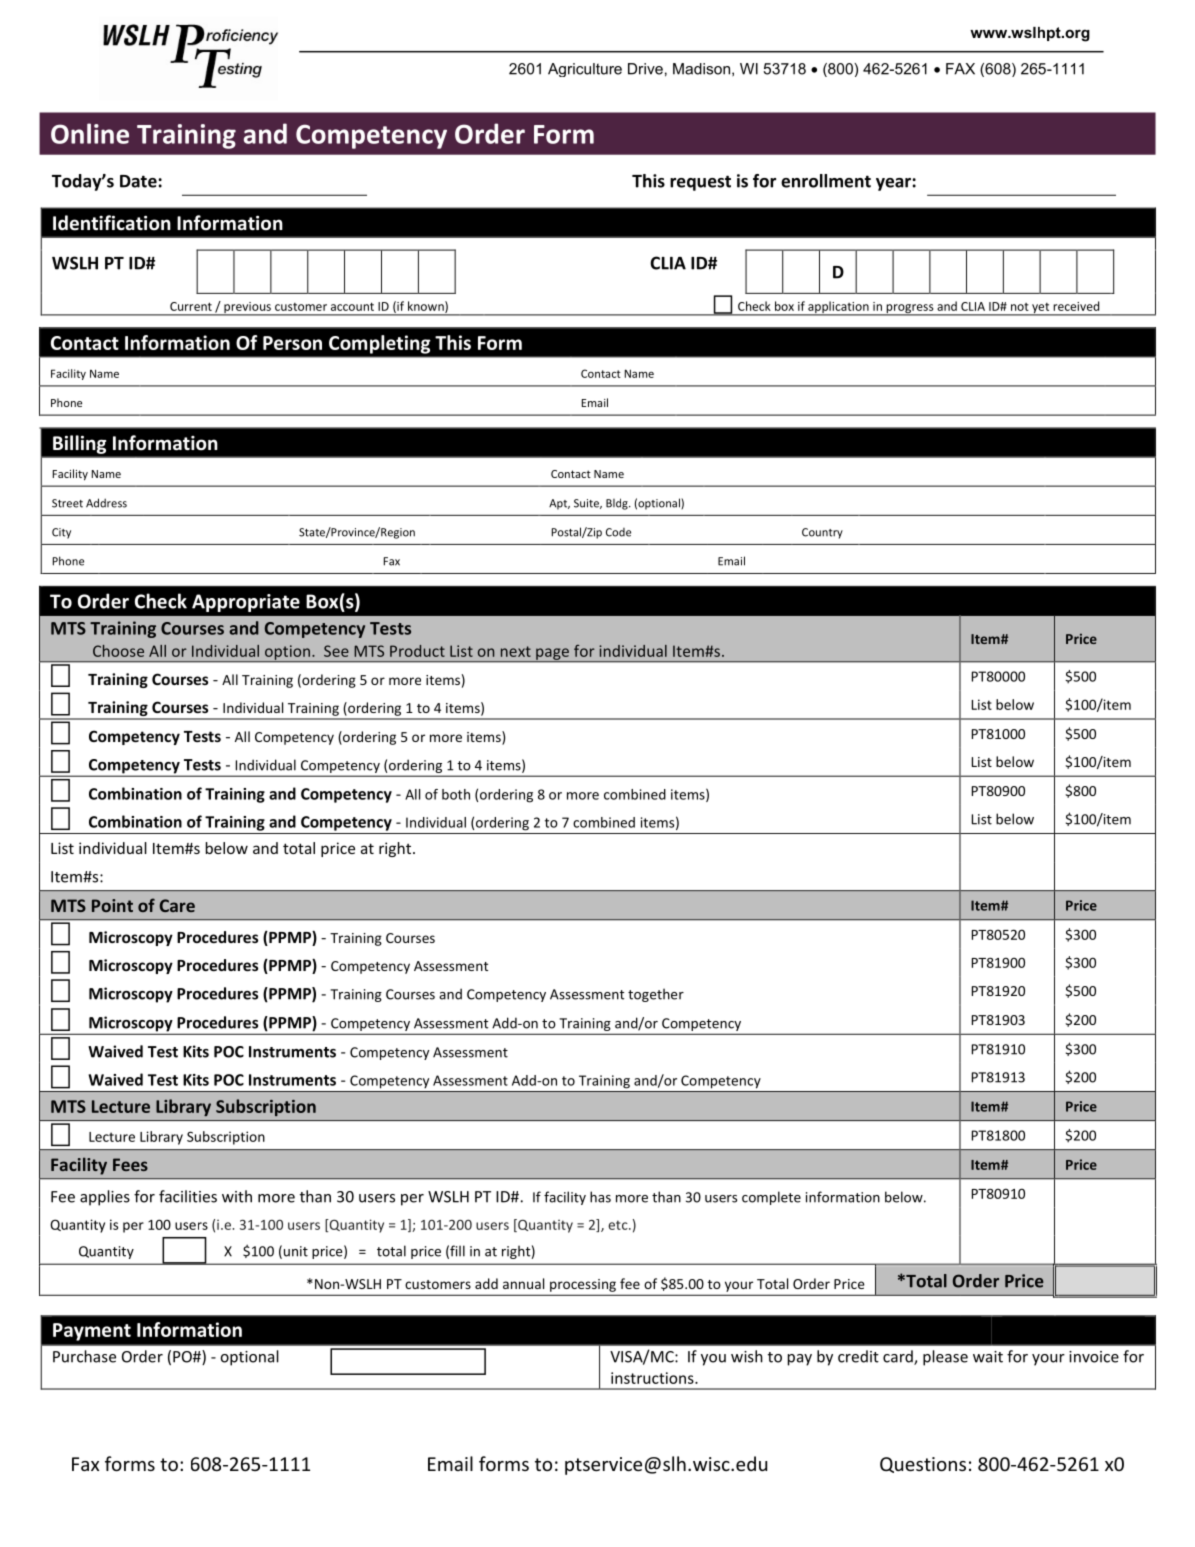 This screenshot has width=1195, height=1547. Describe the element at coordinates (130, 1164) in the screenshot. I see `Fees` at that location.
